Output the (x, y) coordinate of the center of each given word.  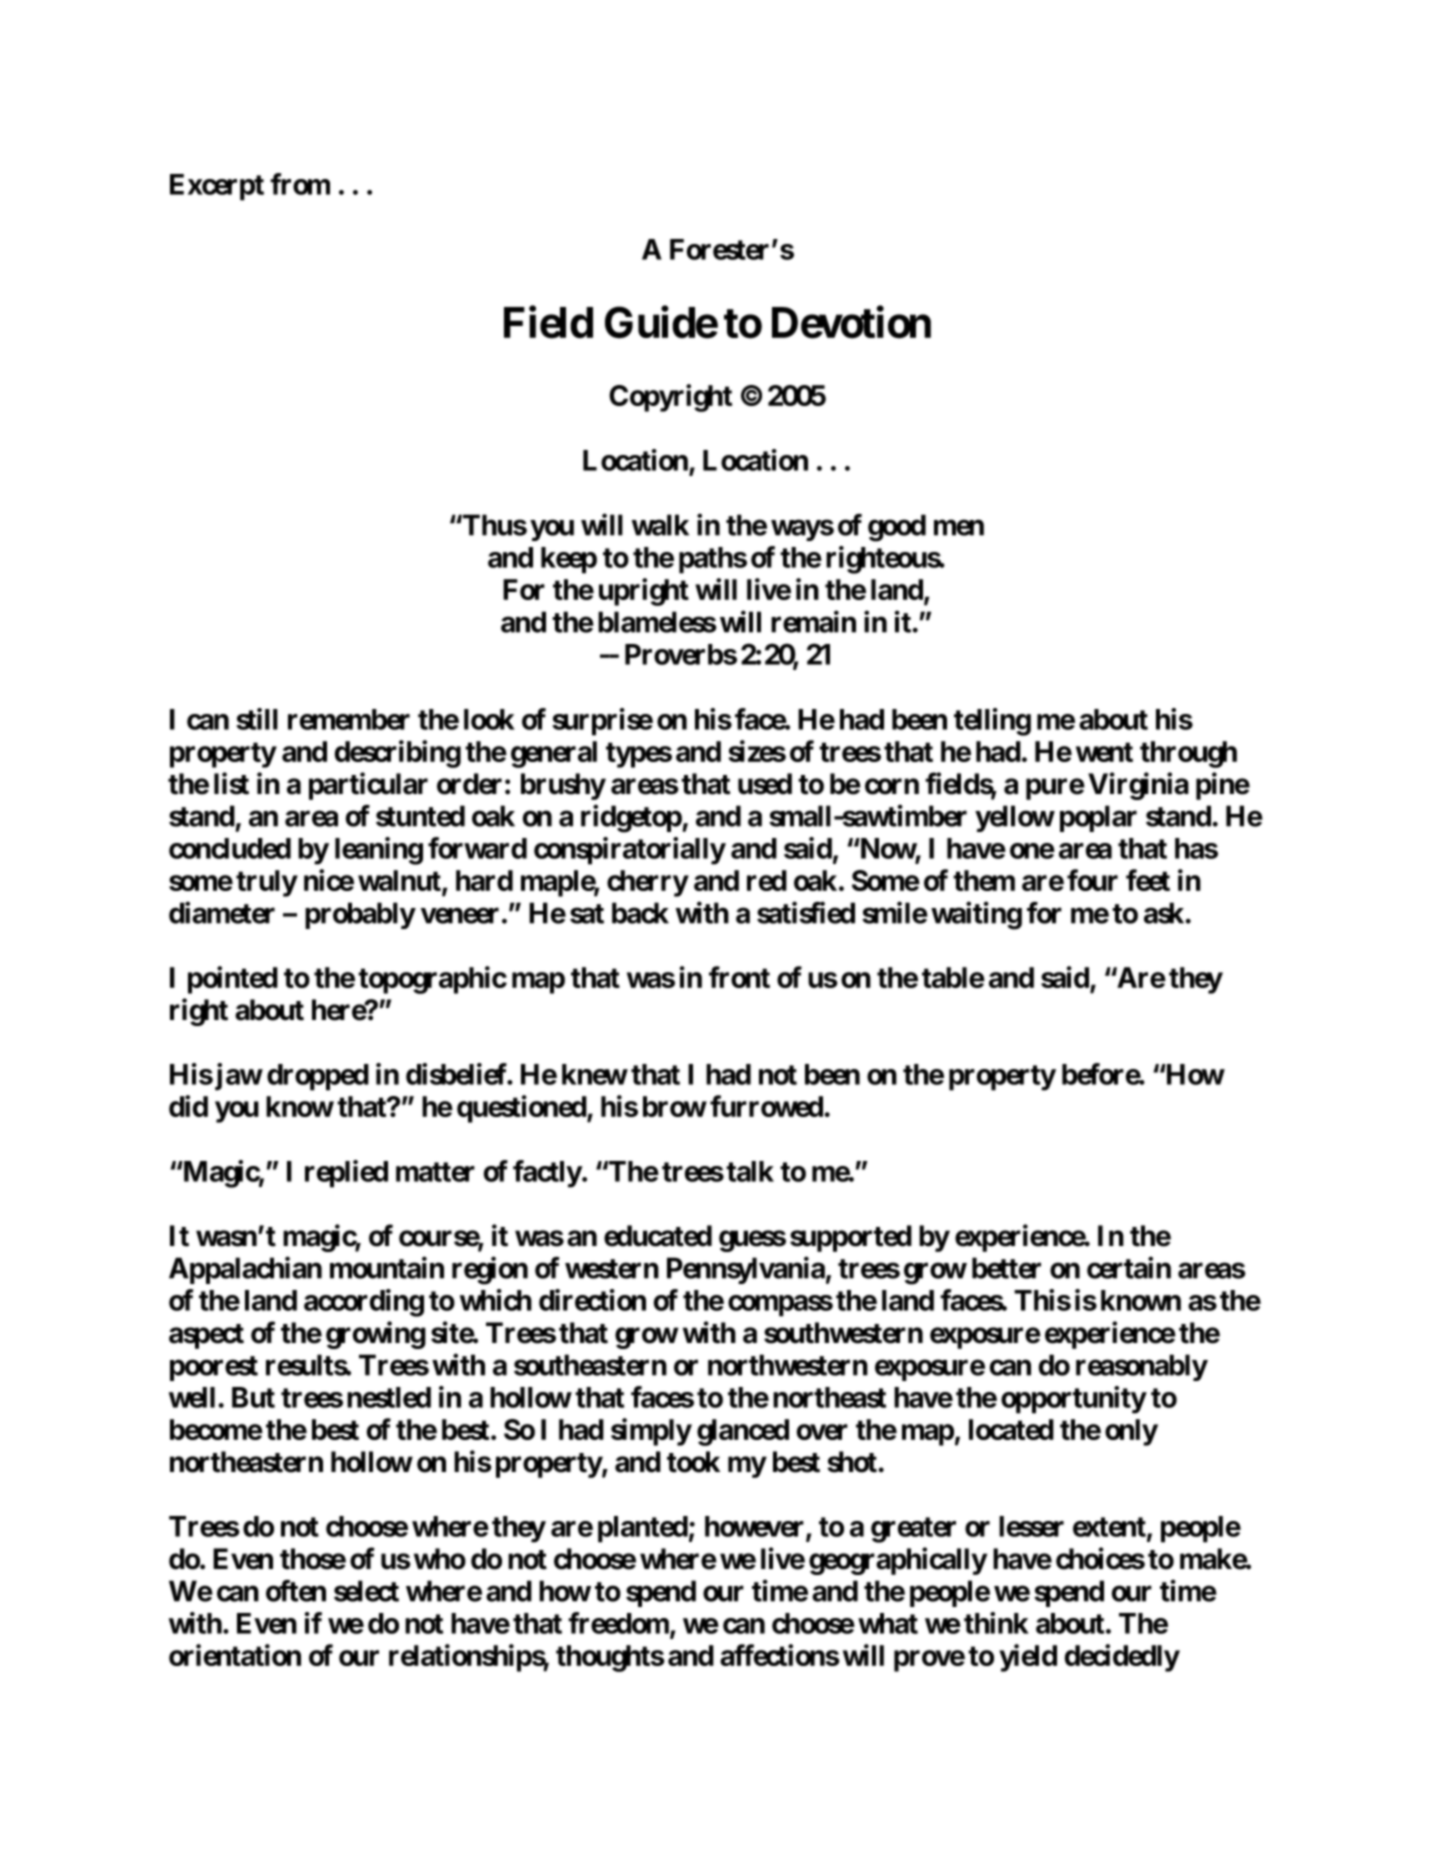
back (640, 913)
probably (360, 915)
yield (1028, 1658)
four (1092, 880)
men (959, 528)
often (296, 1591)
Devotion (851, 322)
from (300, 184)
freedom (618, 1623)
